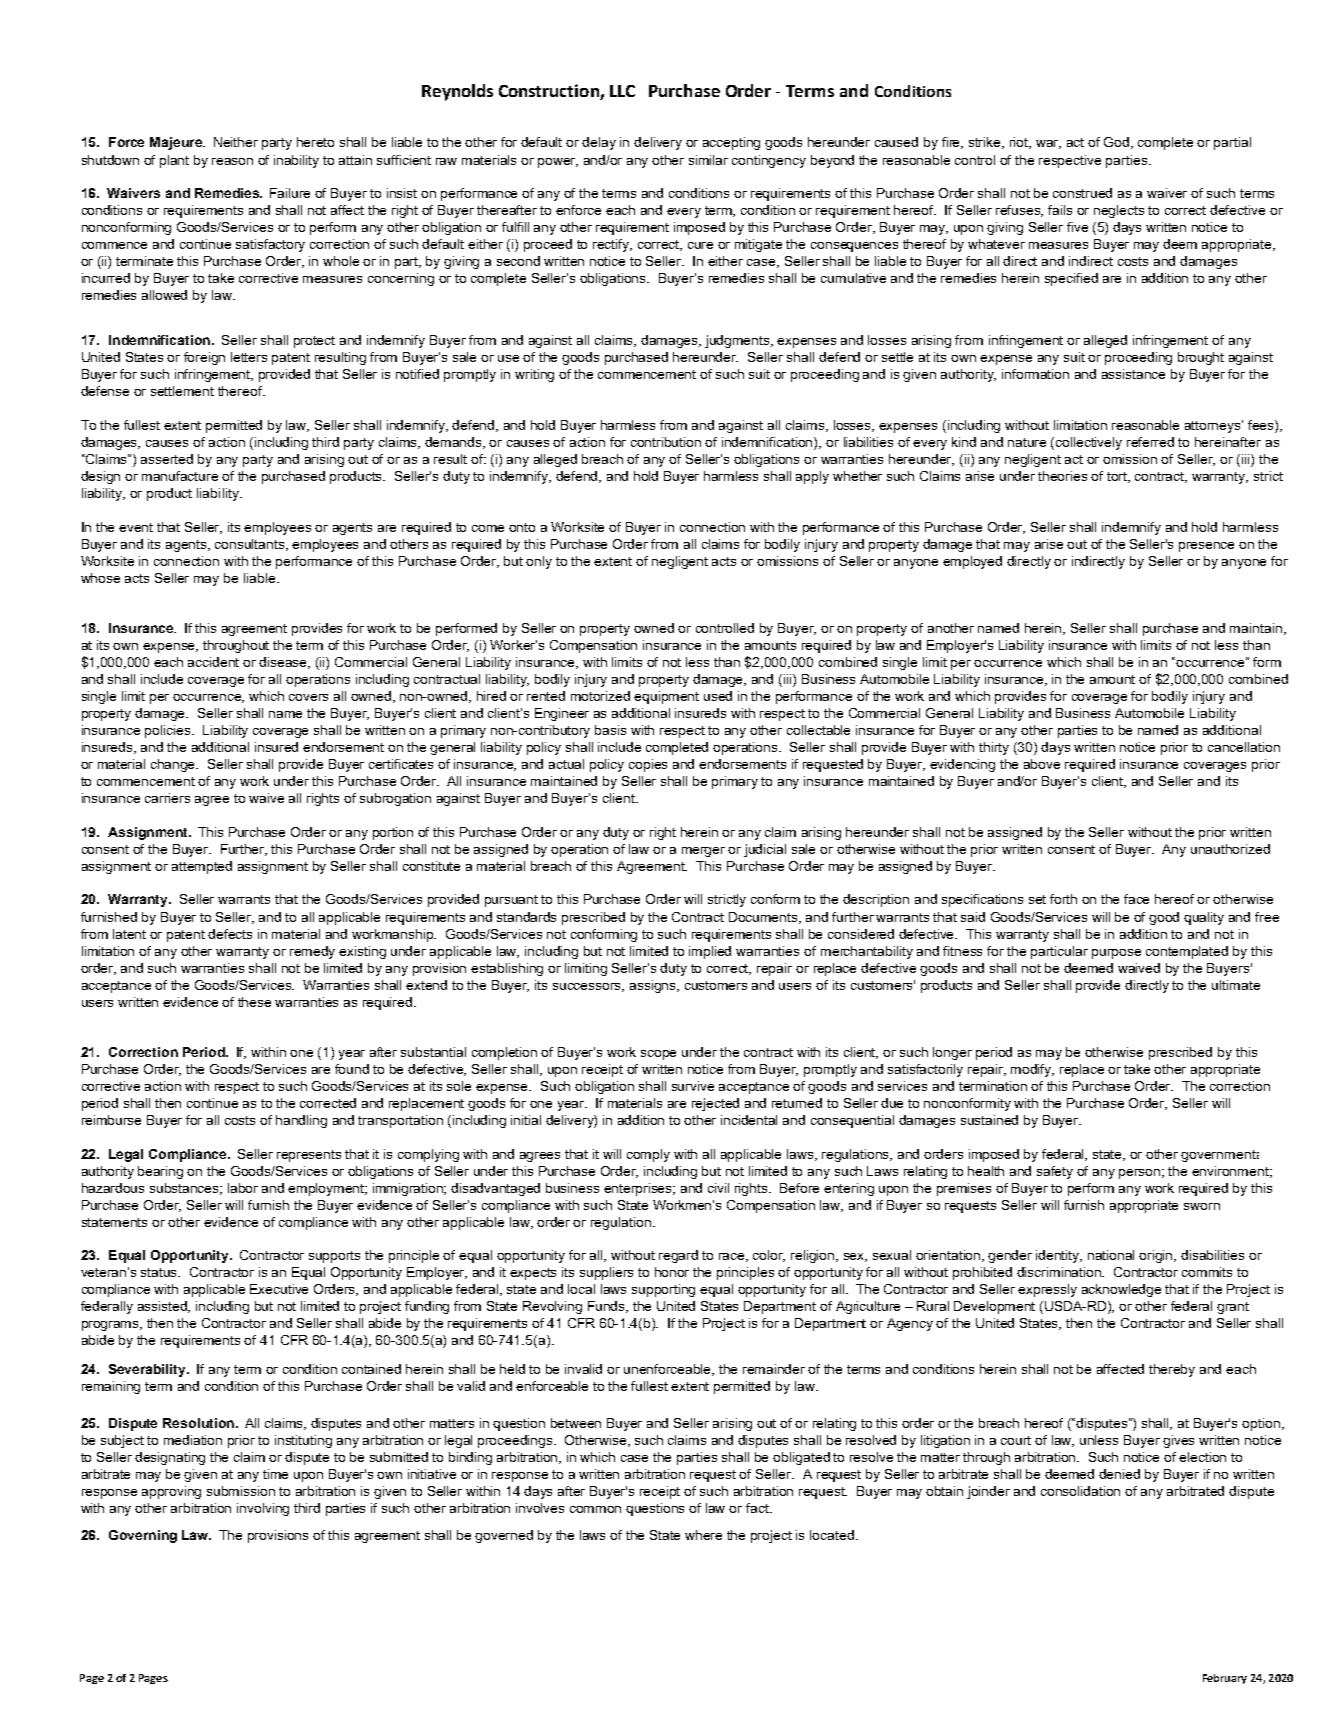 This image has width=1334, height=1726. What do you see at coordinates (143, 1536) in the image?
I see `Governing` at bounding box center [143, 1536].
